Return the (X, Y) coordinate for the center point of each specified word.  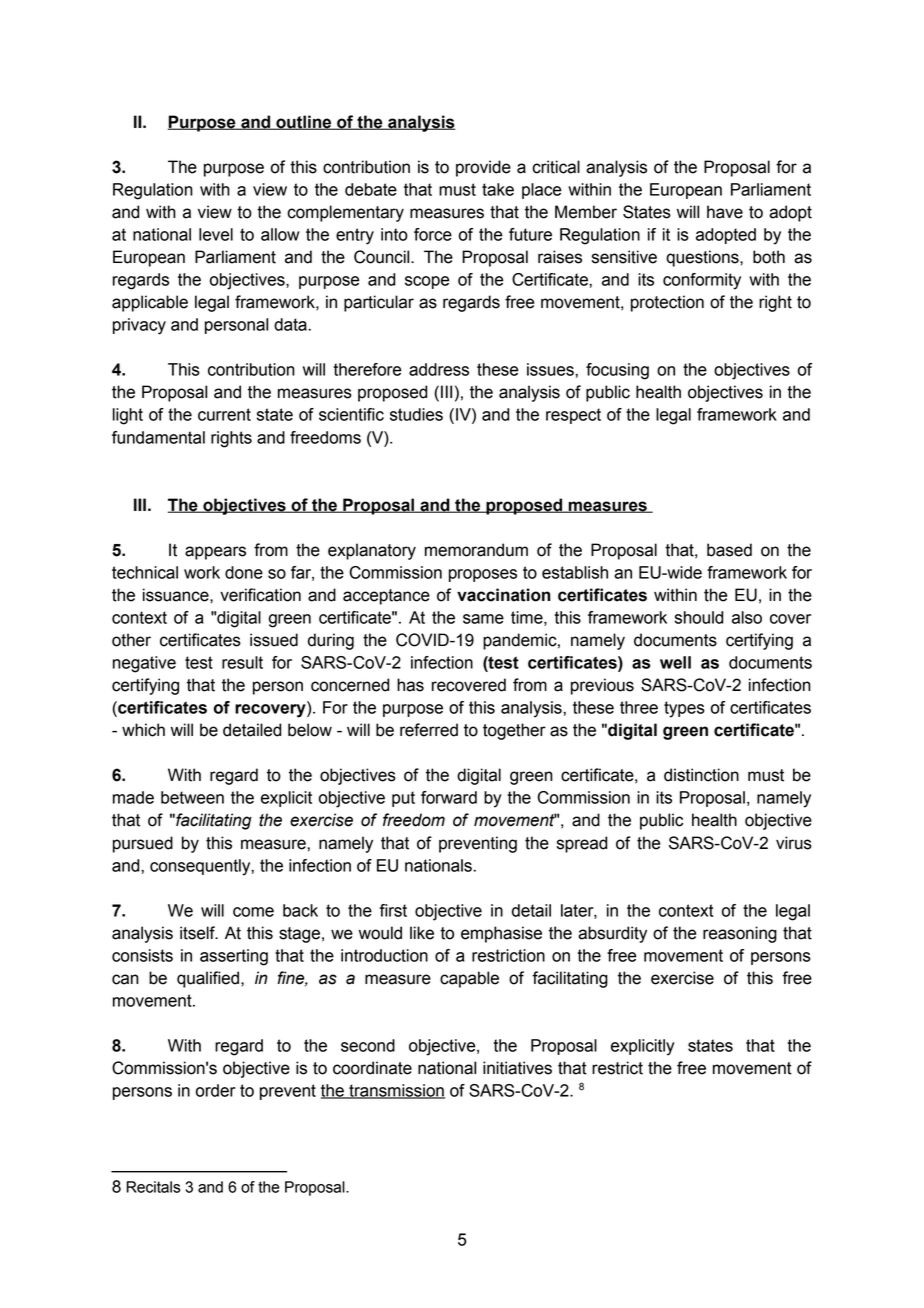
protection (667, 303)
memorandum (476, 550)
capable (469, 979)
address (439, 369)
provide (483, 168)
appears (215, 553)
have (725, 212)
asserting (234, 957)
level (216, 234)
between (192, 797)
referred (429, 730)
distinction (701, 775)
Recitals (153, 1187)
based (729, 550)
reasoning (740, 934)
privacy (139, 326)
